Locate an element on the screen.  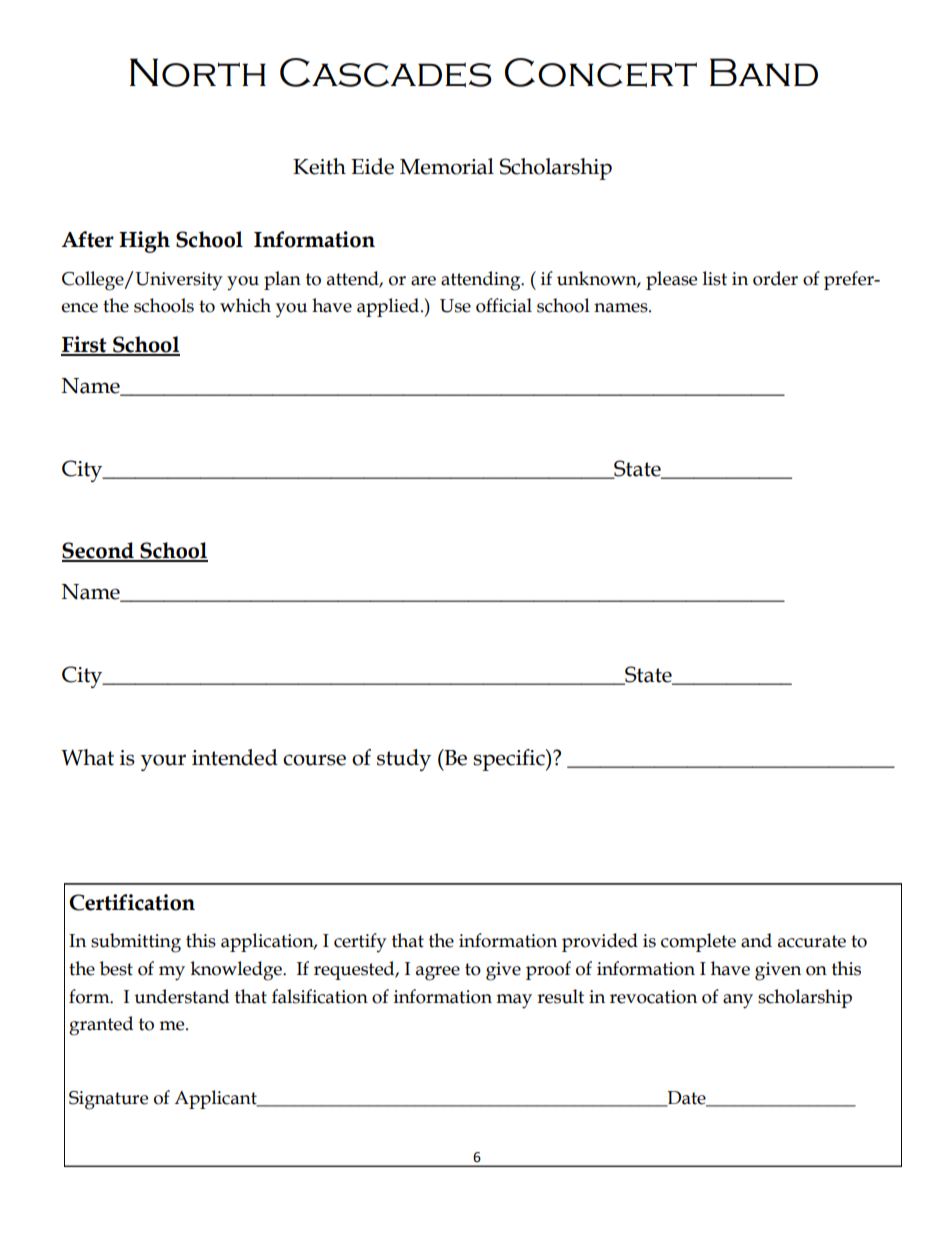
Cascades is located at coordinates (386, 72).
